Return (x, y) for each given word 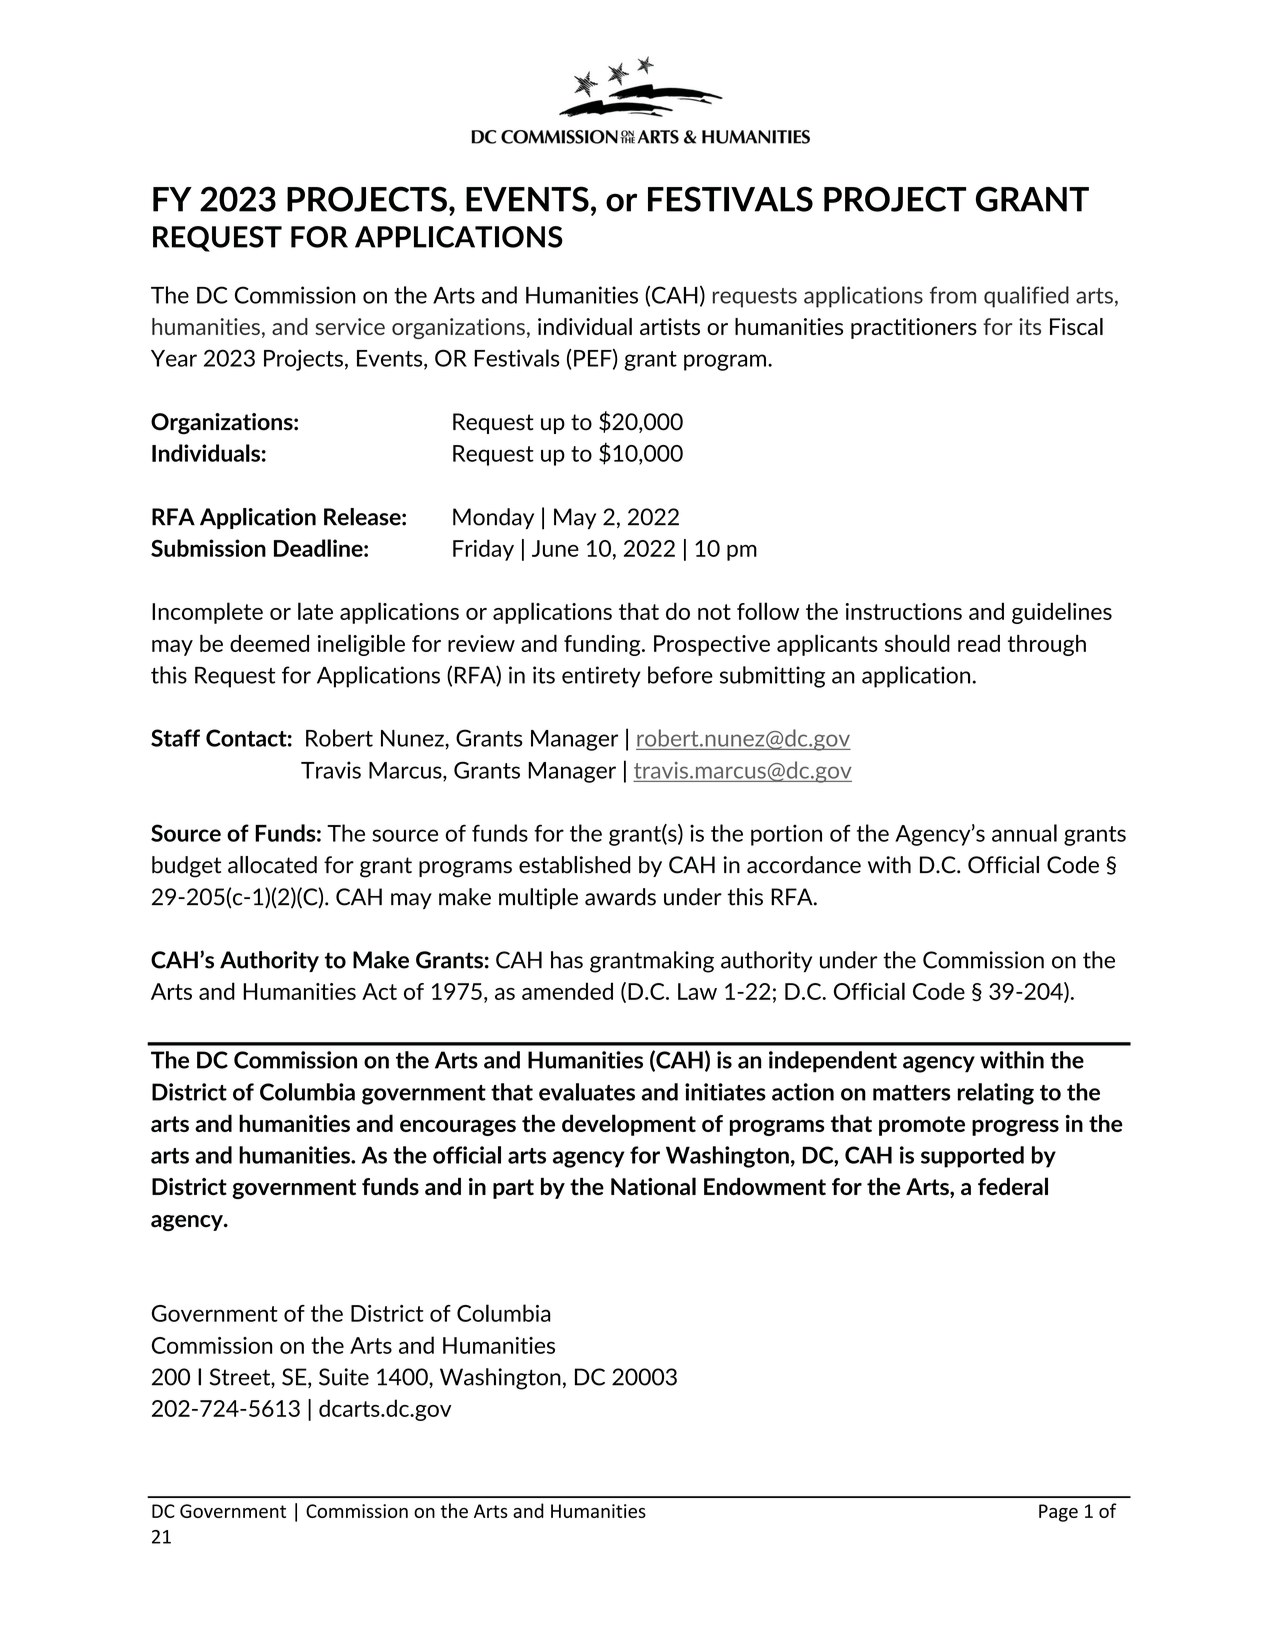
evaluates (587, 1092)
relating (996, 1094)
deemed (269, 643)
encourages (458, 1128)
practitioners (914, 328)
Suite (344, 1377)
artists (670, 326)
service (350, 326)
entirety (601, 677)
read (979, 643)
